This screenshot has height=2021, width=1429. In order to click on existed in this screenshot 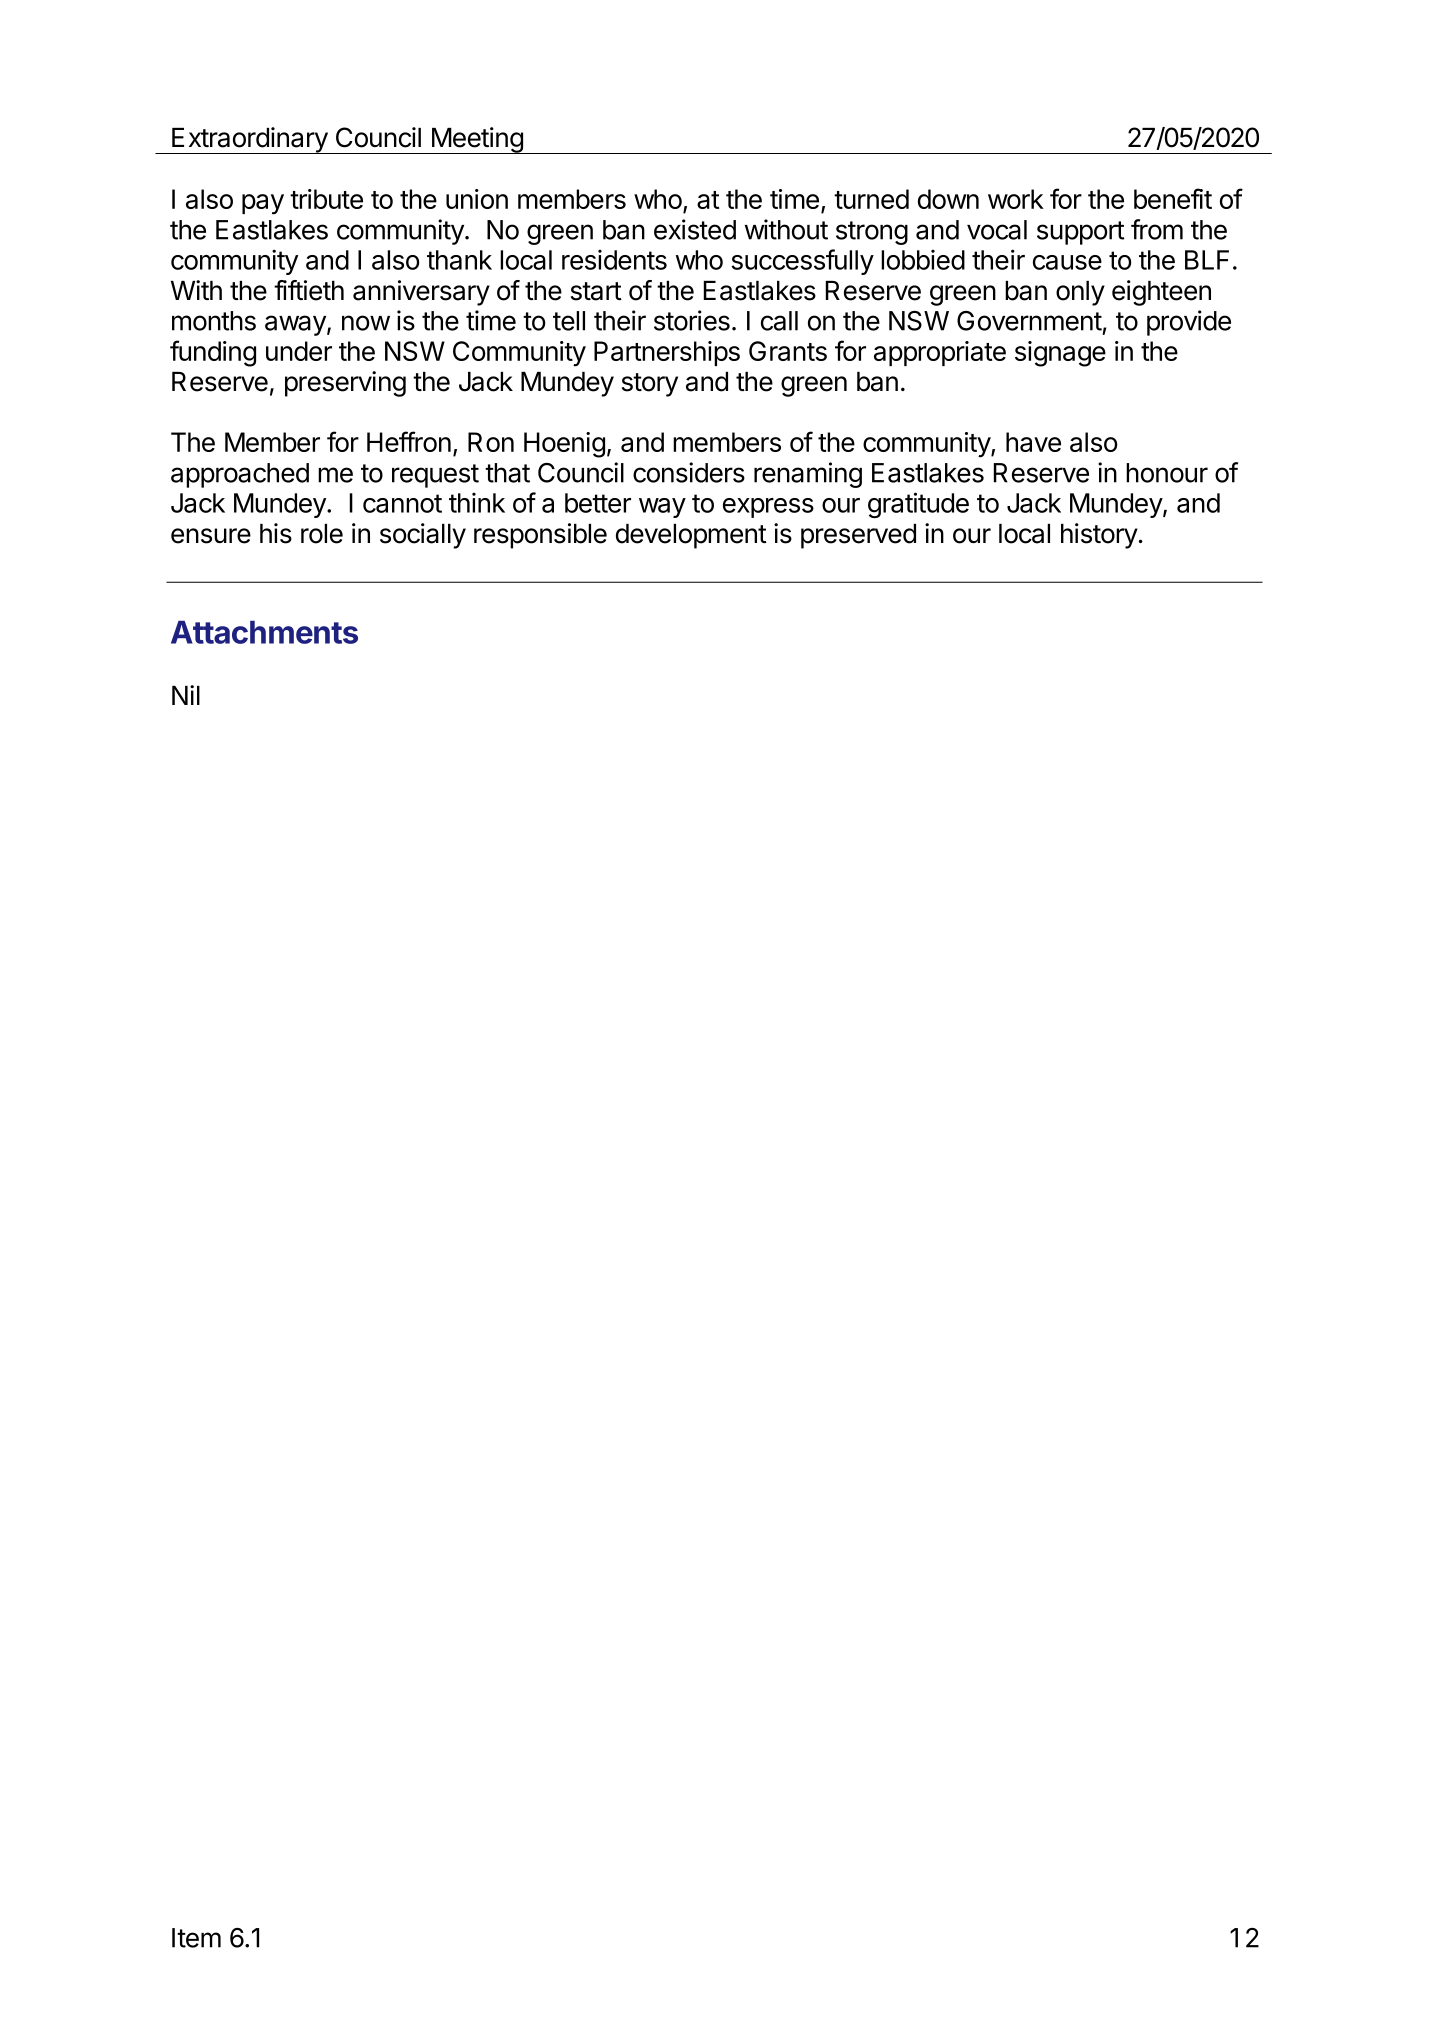, I will do `click(695, 229)`.
